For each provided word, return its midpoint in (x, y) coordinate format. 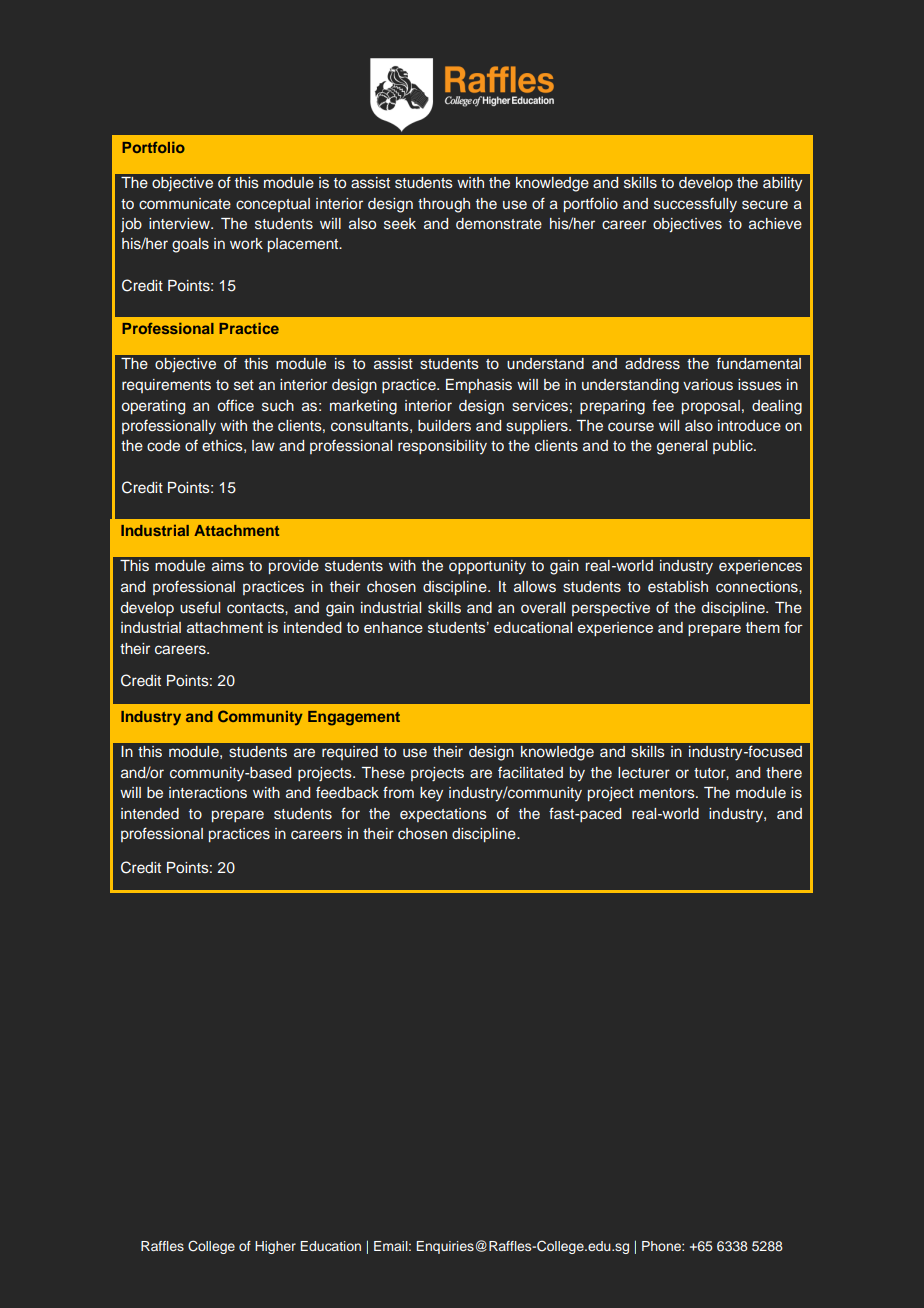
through (444, 205)
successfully (695, 205)
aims (228, 566)
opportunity (487, 567)
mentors (668, 793)
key (431, 794)
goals (190, 245)
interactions (208, 793)
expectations (443, 815)
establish (678, 587)
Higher (275, 1247)
